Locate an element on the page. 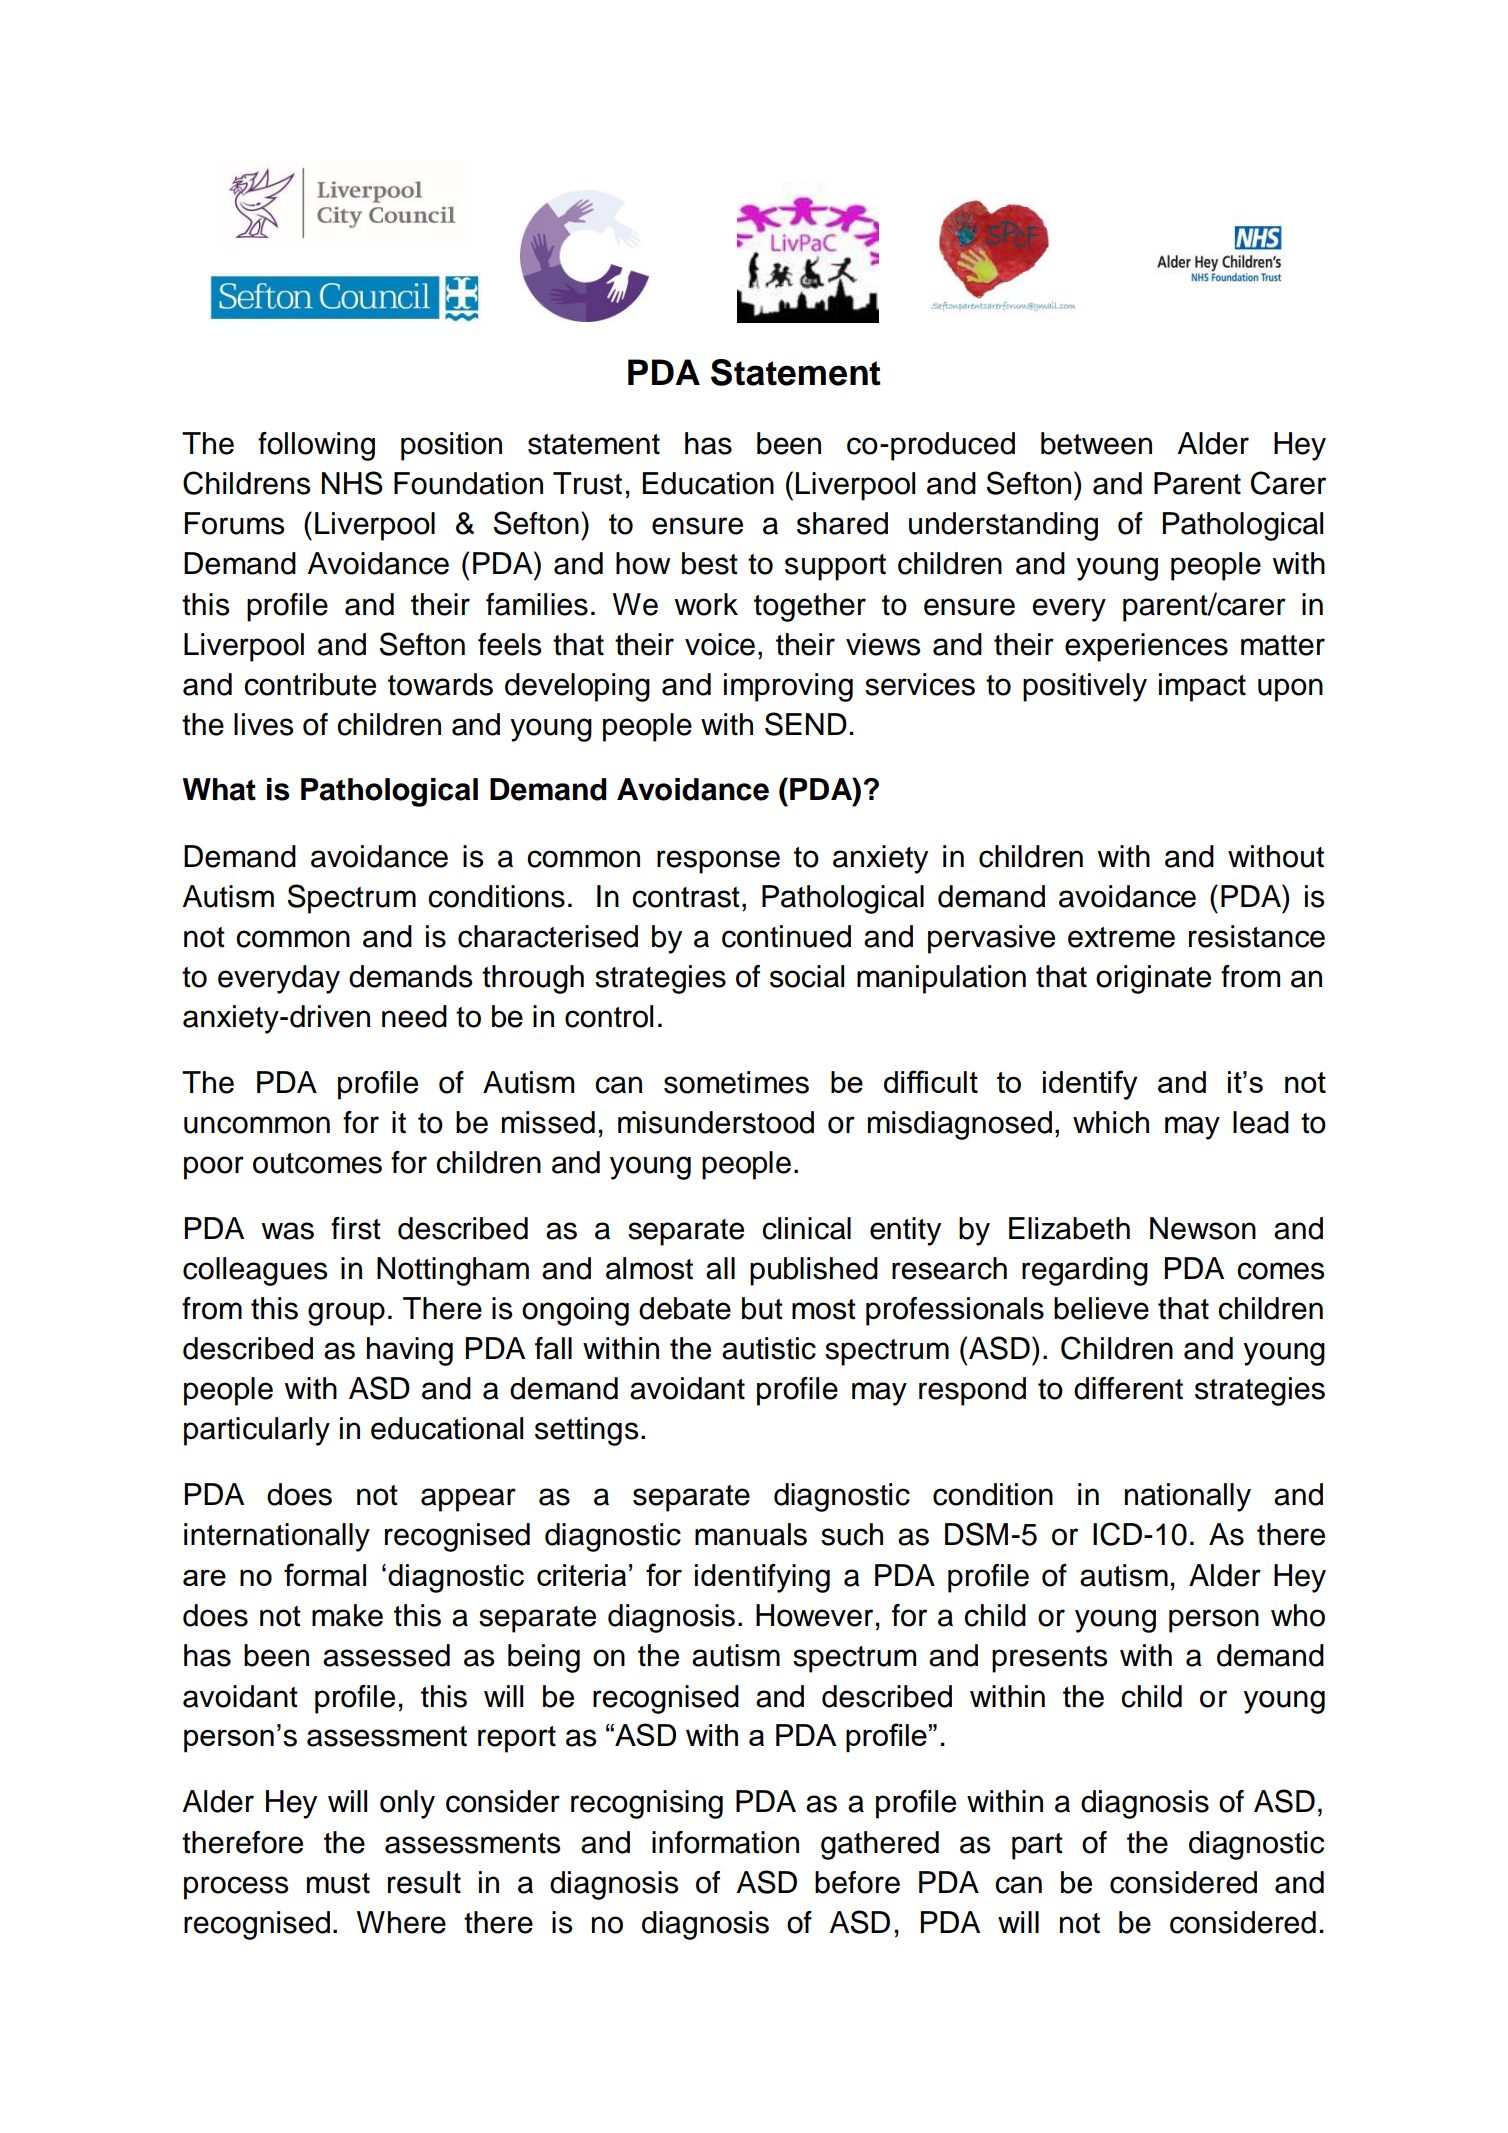 The width and height of the image is (1508, 2133). must is located at coordinates (338, 1883).
